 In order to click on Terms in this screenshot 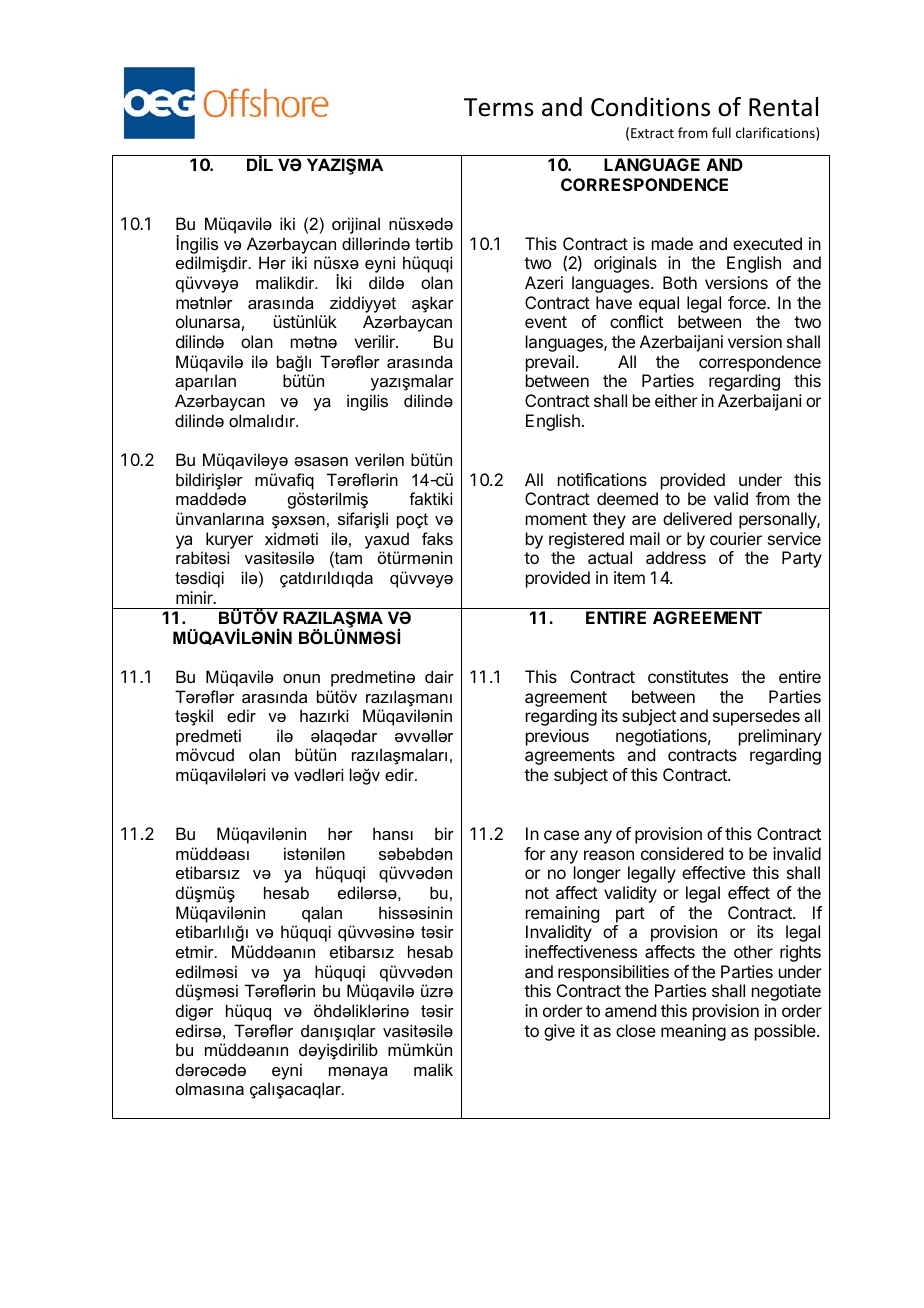, I will do `click(499, 107)`.
